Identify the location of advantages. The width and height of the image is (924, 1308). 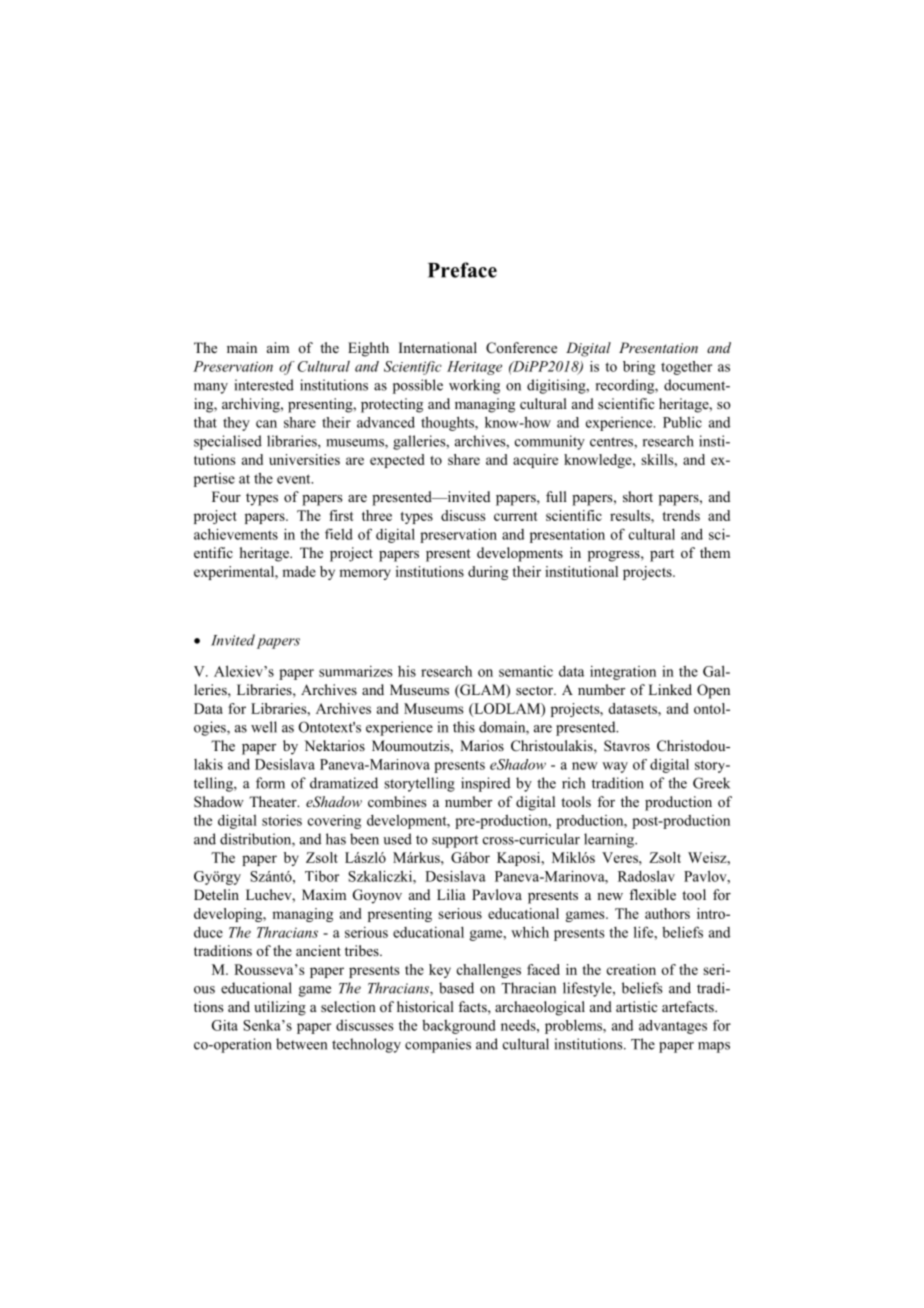
(673, 1027).
